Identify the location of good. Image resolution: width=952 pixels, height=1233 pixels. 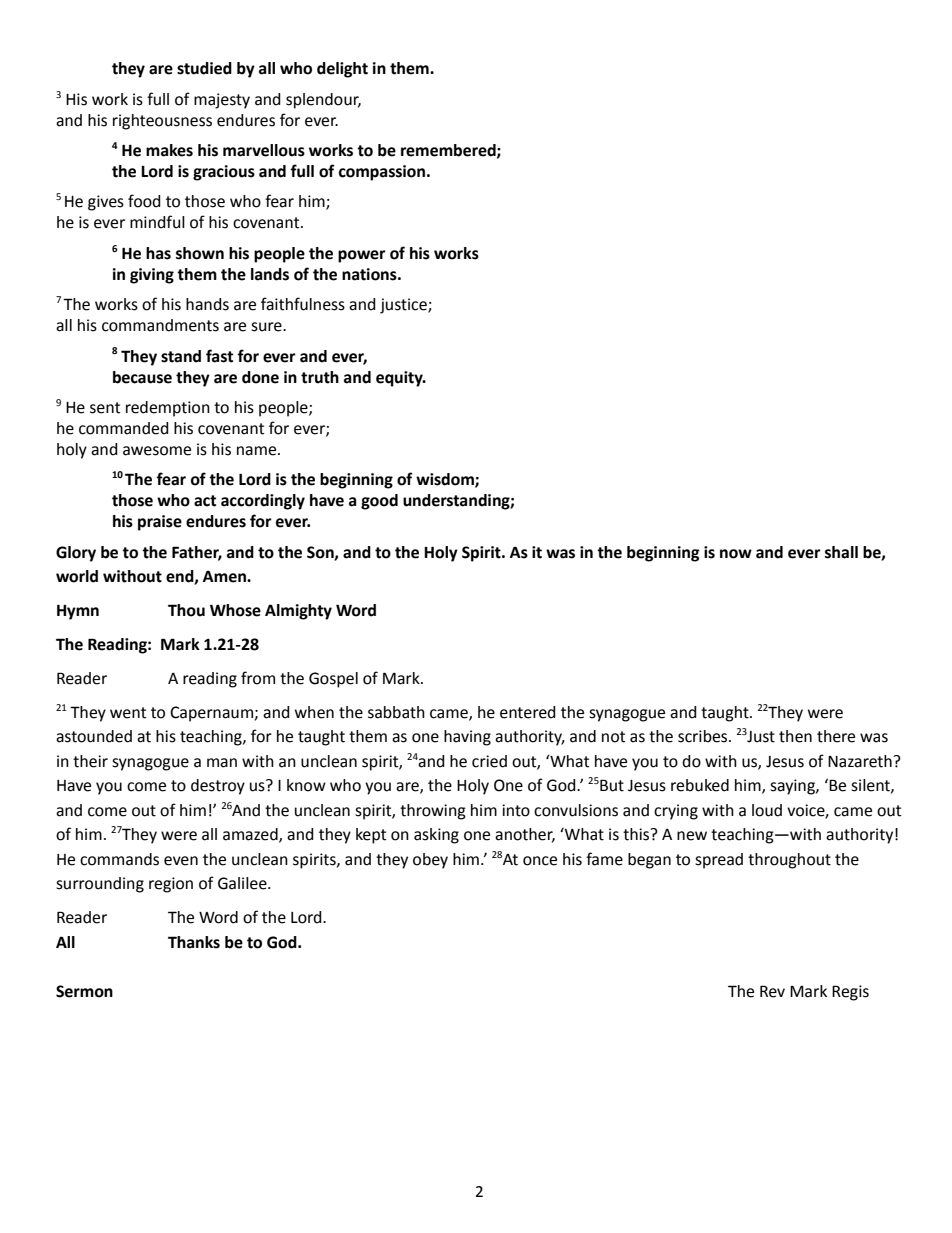
(379, 502).
